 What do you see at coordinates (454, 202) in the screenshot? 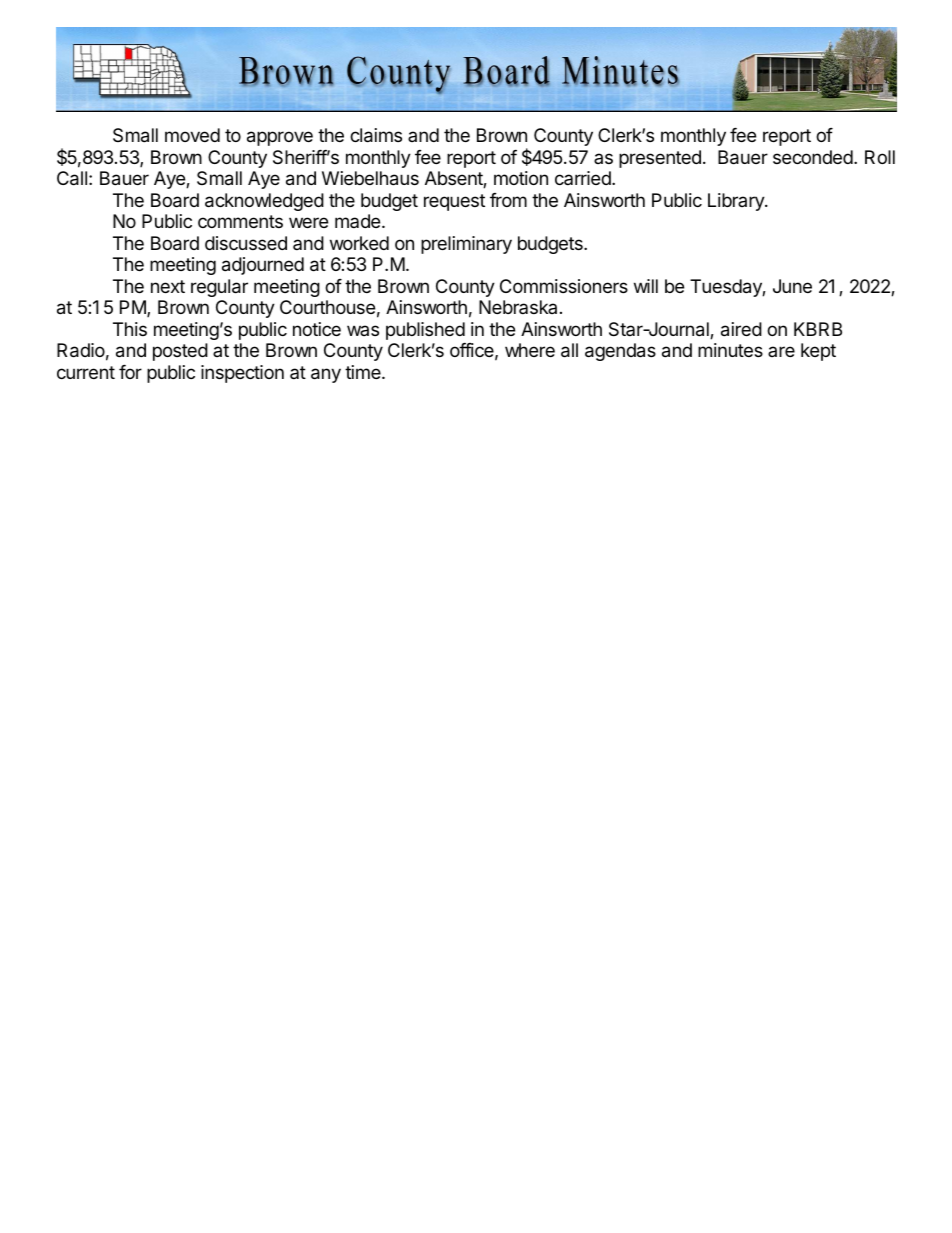
I see `request` at bounding box center [454, 202].
